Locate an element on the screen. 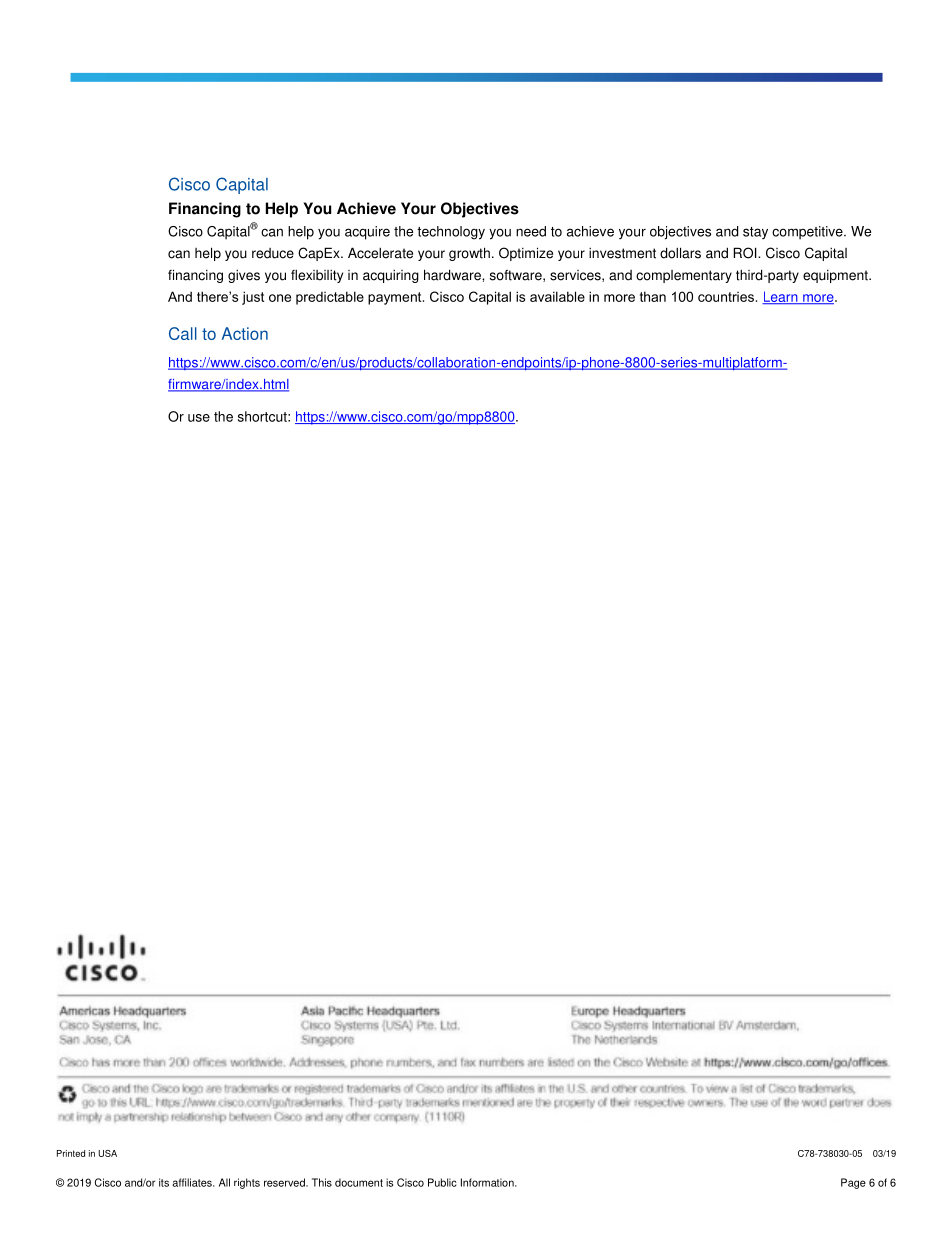 This screenshot has height=1233, width=952. gives is located at coordinates (244, 276).
